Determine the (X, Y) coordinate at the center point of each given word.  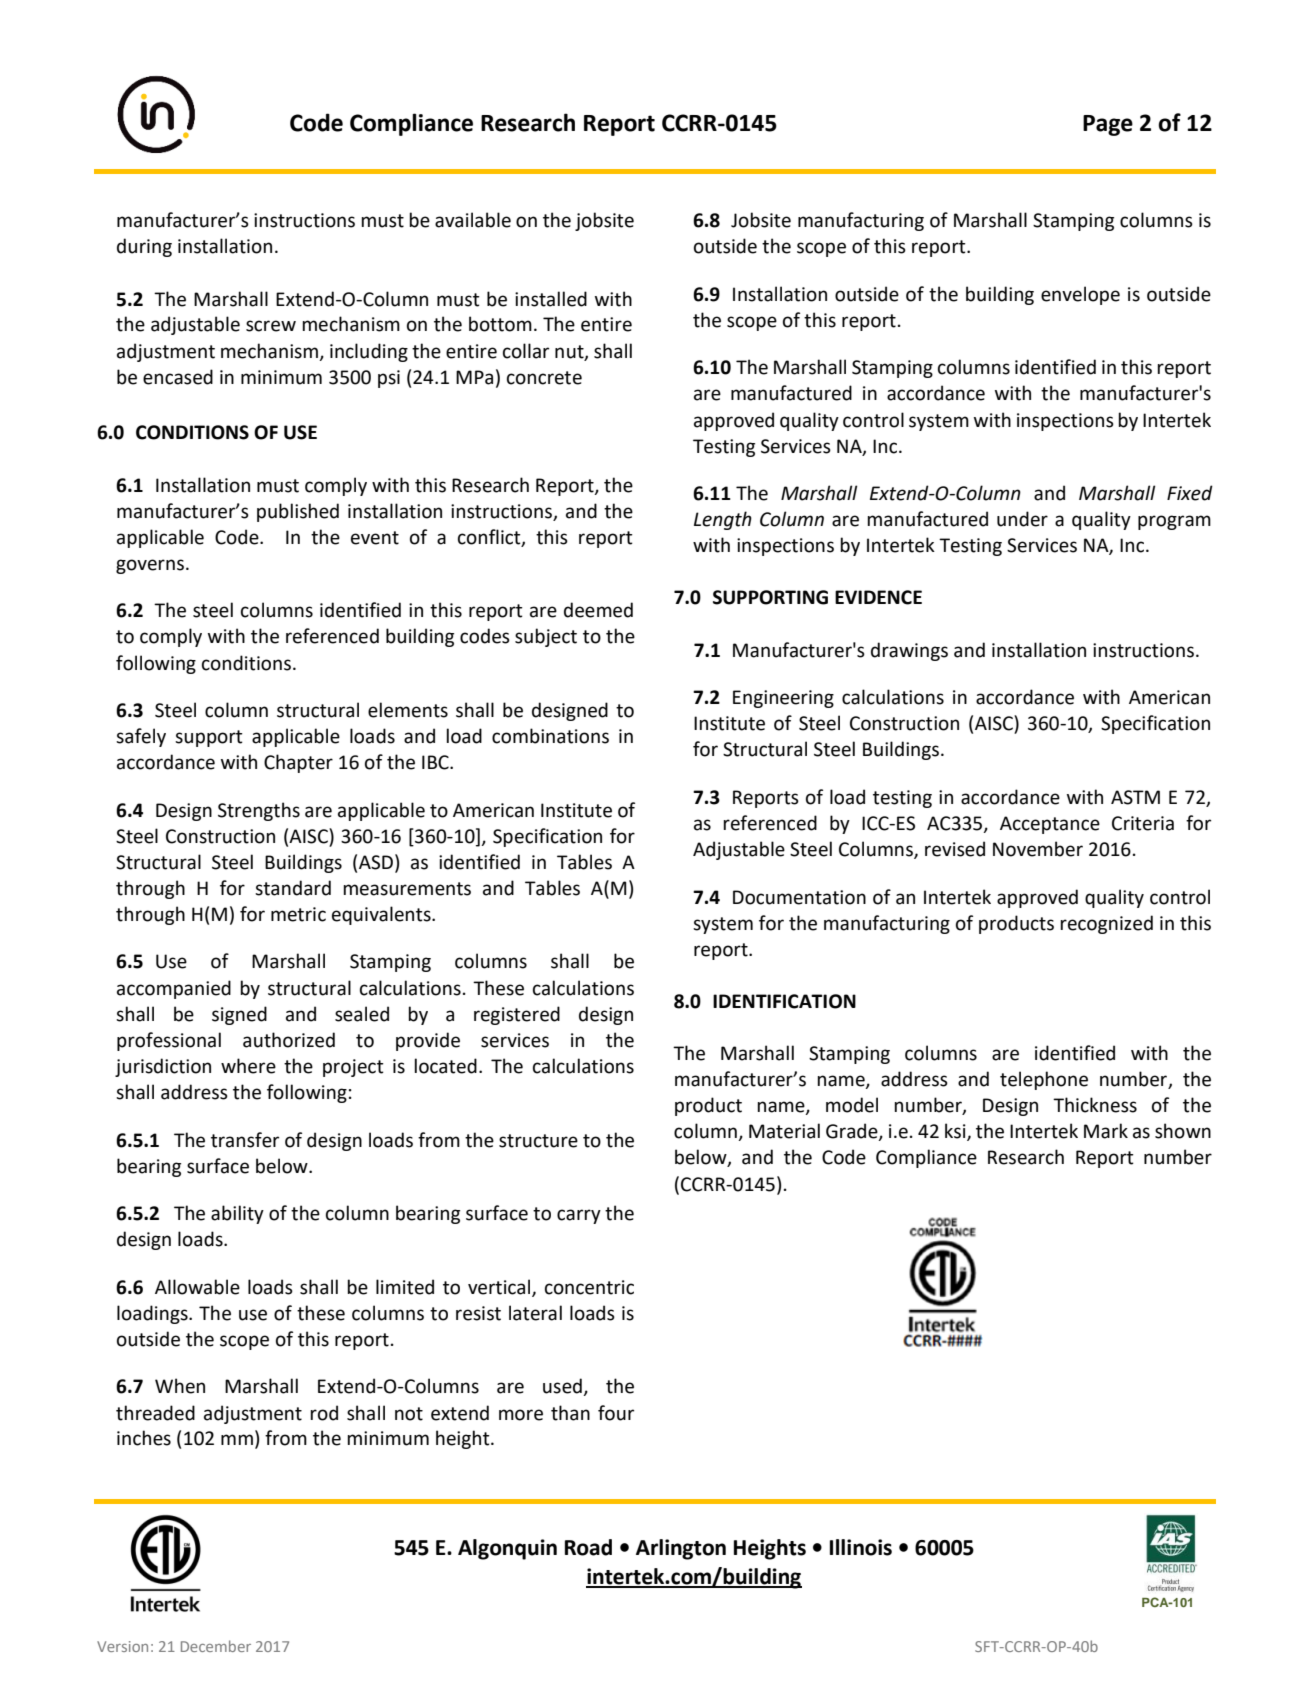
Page (1108, 125)
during (144, 247)
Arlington (681, 1549)
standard (293, 888)
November (1038, 849)
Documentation (799, 897)
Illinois (861, 1547)
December (216, 1646)
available (473, 220)
